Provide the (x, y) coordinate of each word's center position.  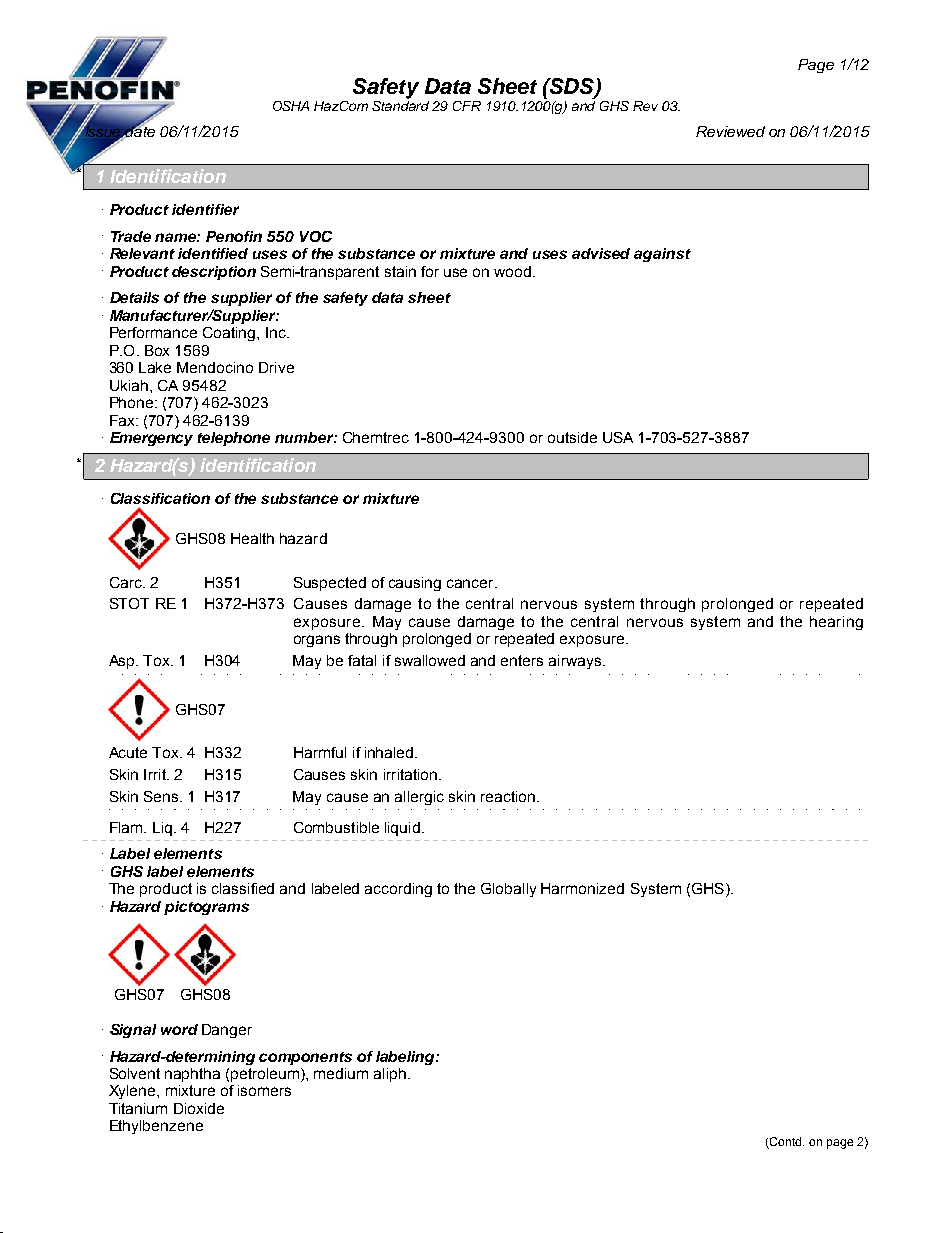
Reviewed (730, 131)
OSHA (291, 106)
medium (341, 1073)
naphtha (192, 1075)
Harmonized (582, 888)
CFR (467, 106)
